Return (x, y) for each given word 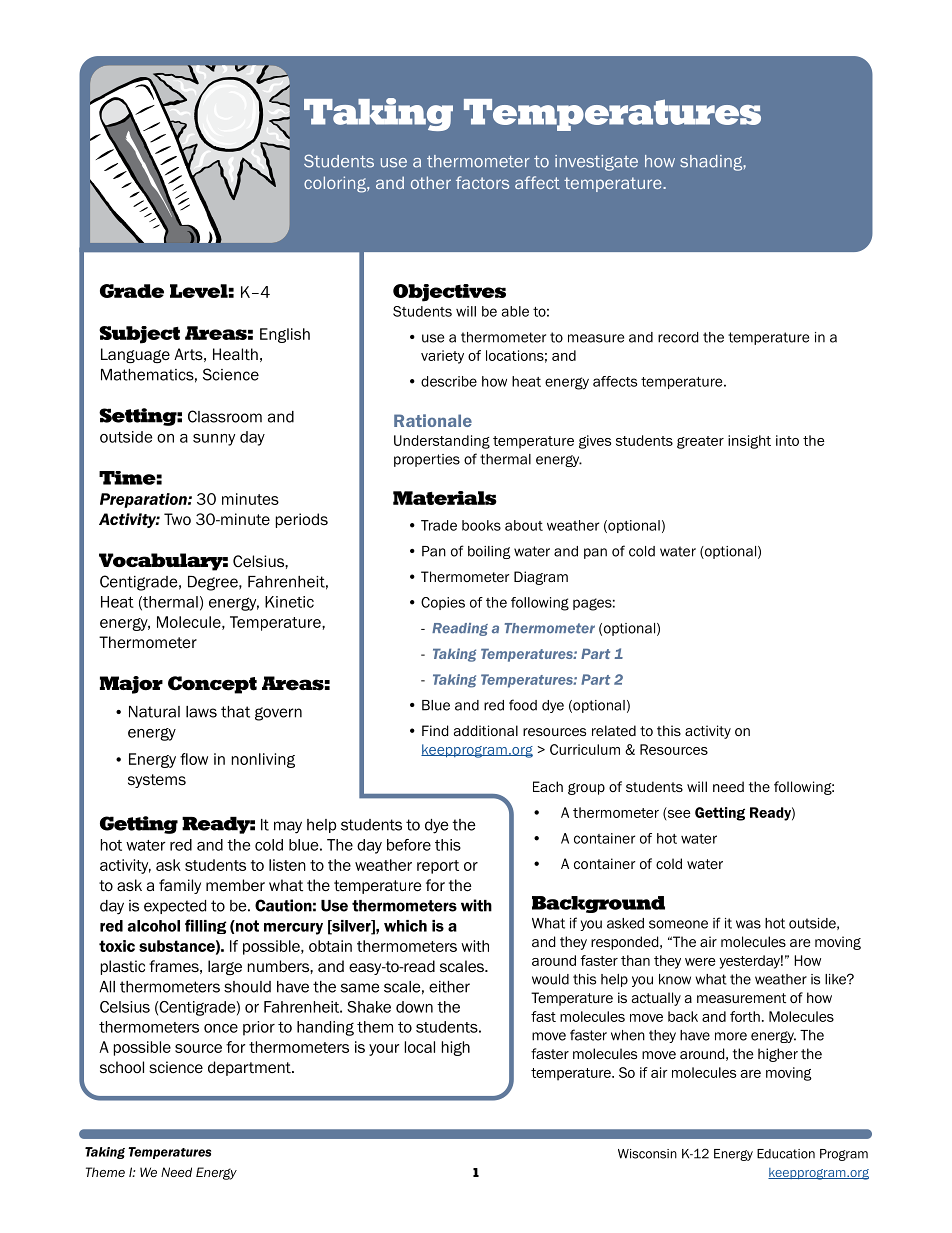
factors (482, 182)
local (420, 1047)
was (748, 924)
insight (749, 442)
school (122, 1067)
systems (157, 781)
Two (177, 519)
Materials (445, 498)
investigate (596, 163)
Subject (139, 335)
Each (548, 786)
